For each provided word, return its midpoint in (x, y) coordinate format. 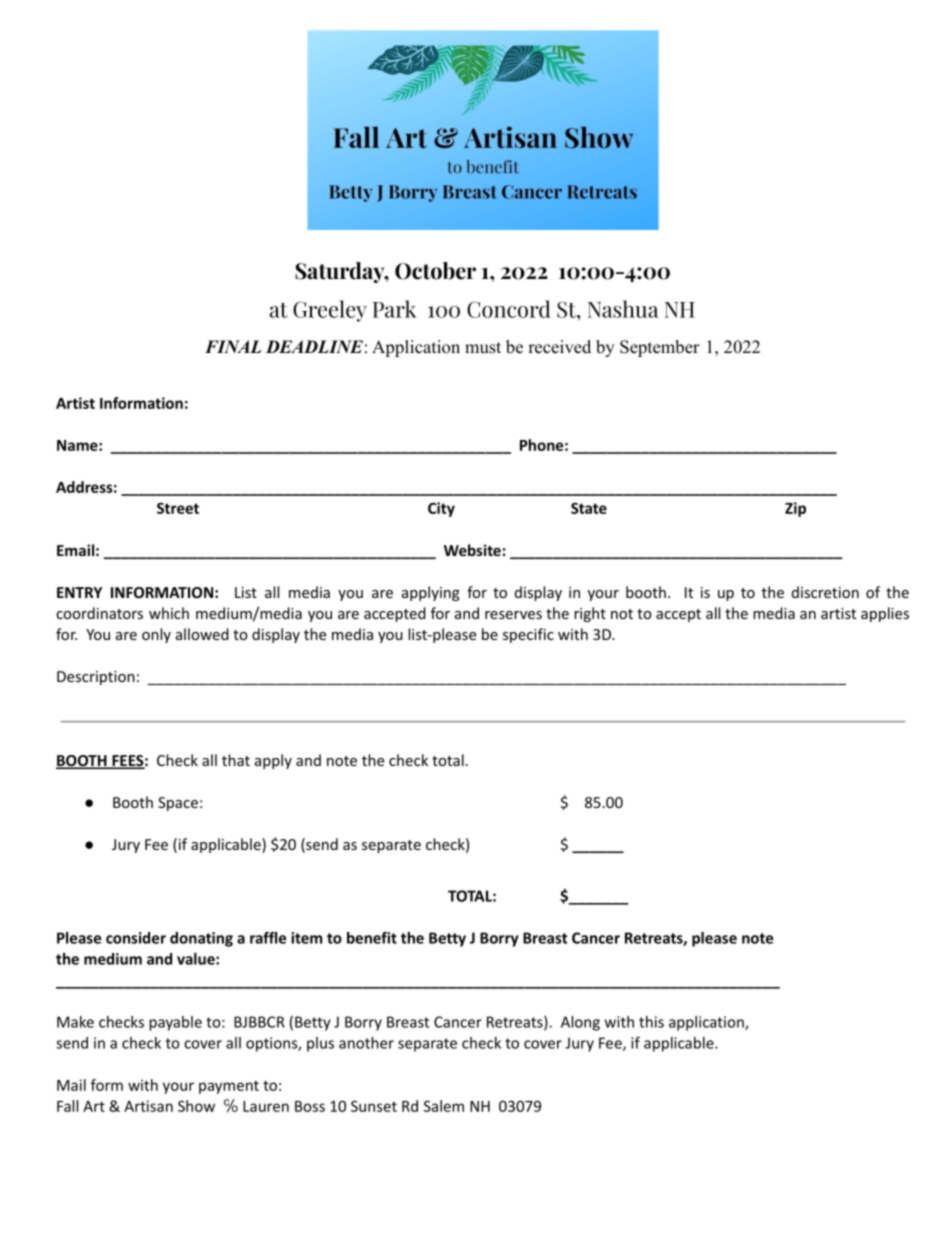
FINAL (233, 346)
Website (472, 550)
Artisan (148, 1106)
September (660, 348)
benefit (372, 938)
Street (178, 508)
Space (178, 804)
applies (885, 614)
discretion (825, 592)
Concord (509, 309)
